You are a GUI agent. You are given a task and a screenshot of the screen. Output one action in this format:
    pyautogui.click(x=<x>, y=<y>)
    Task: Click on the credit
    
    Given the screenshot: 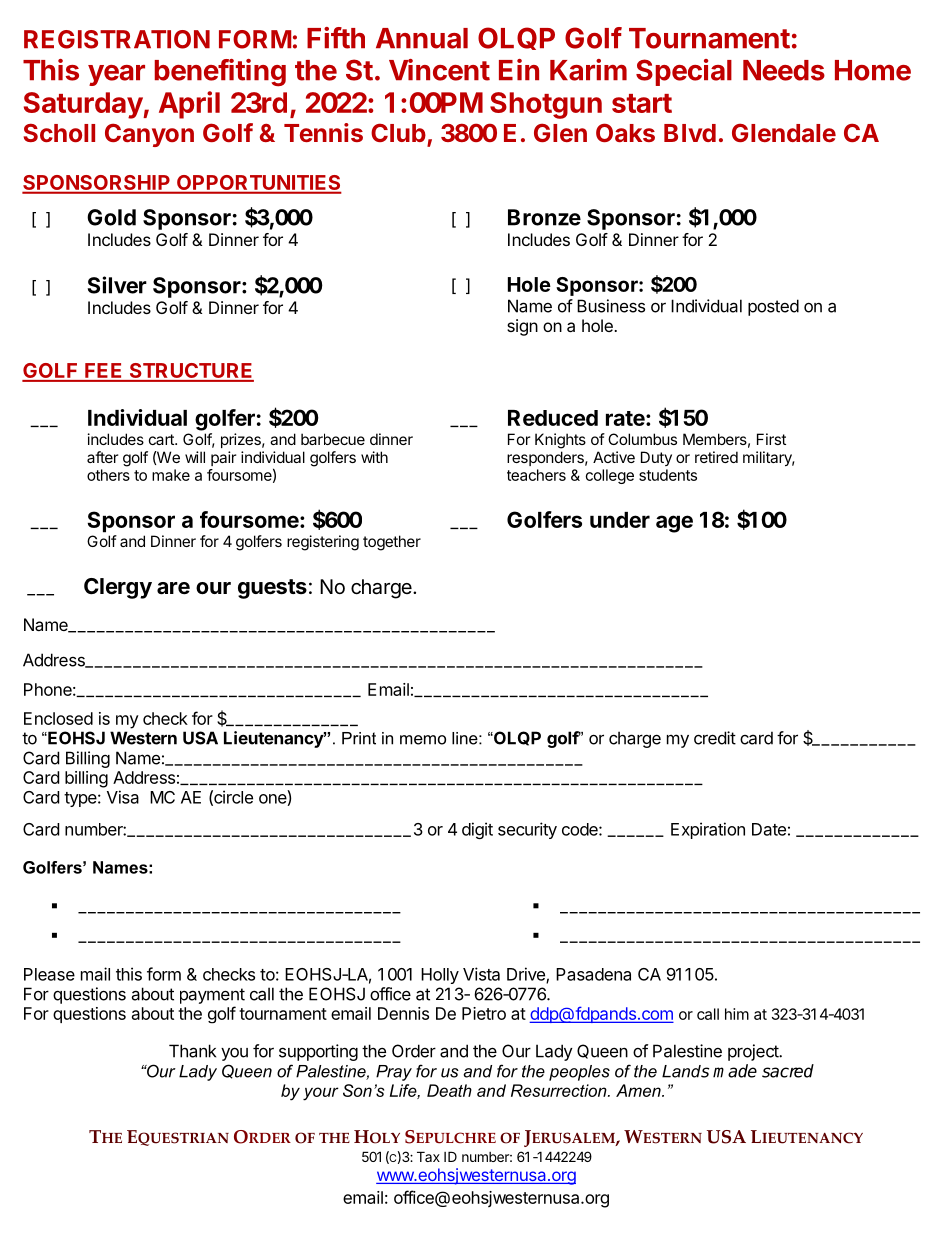 What is the action you would take?
    pyautogui.click(x=715, y=738)
